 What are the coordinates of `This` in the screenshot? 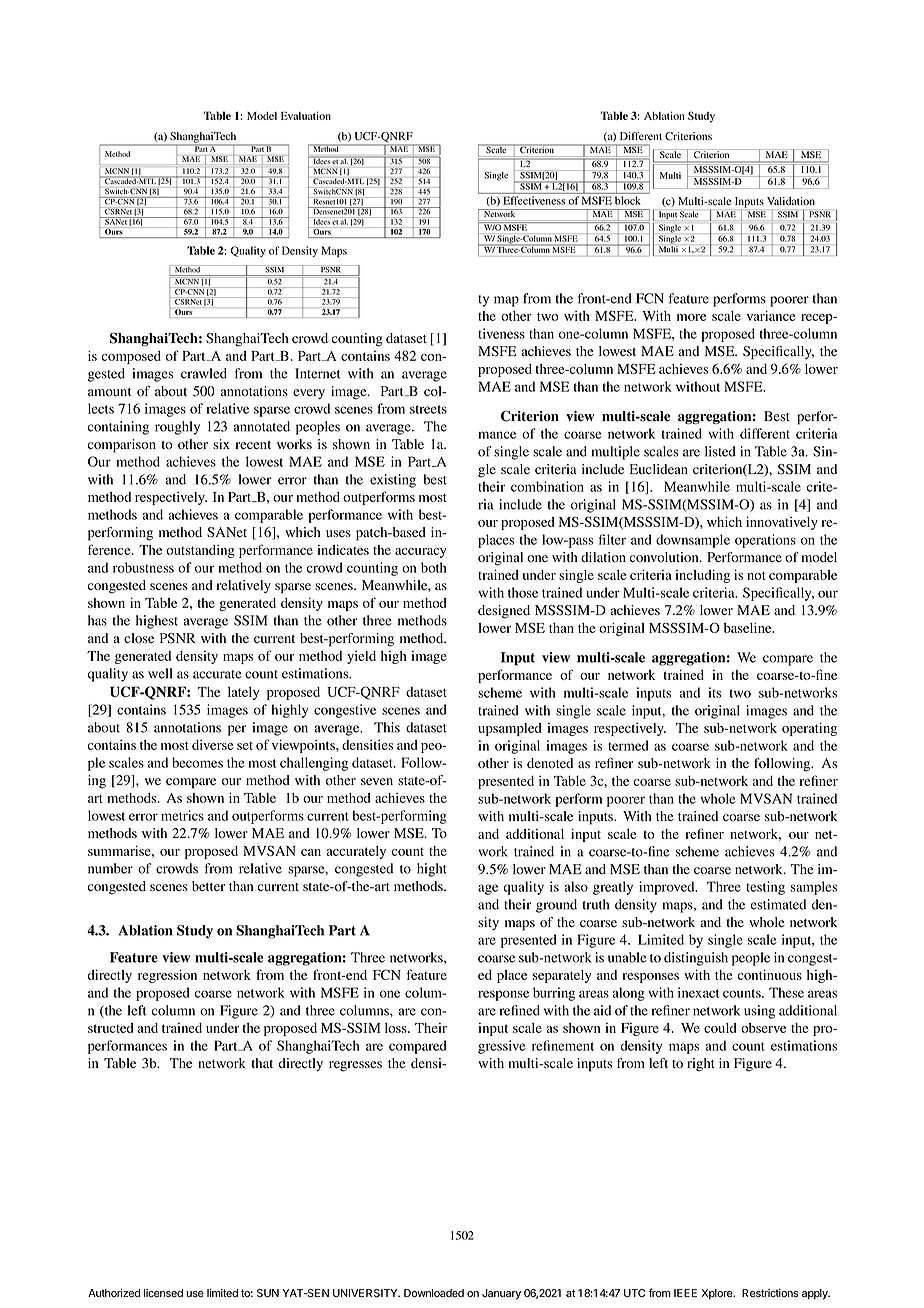 It's located at (387, 727).
